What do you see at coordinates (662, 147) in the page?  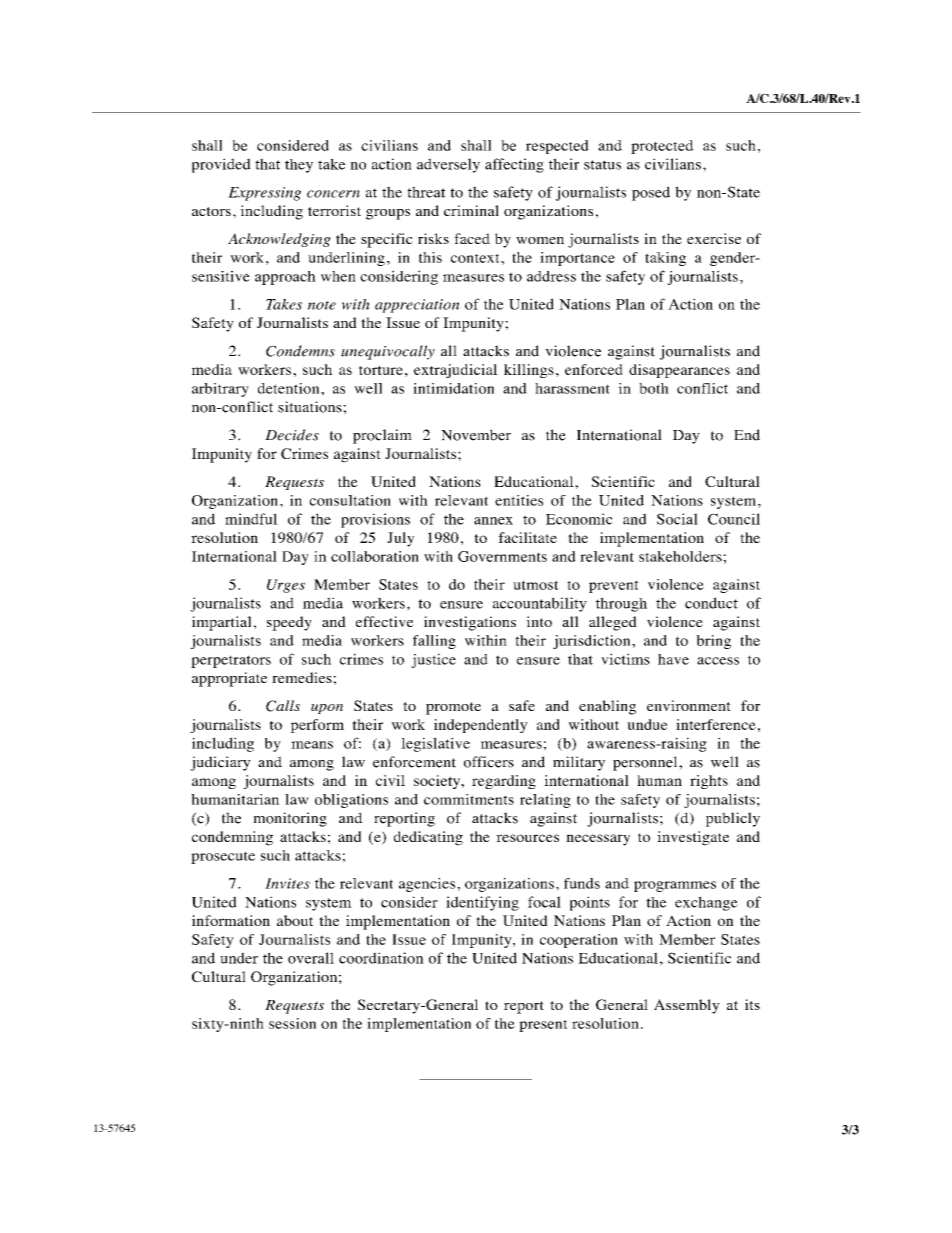 I see `protected` at bounding box center [662, 147].
